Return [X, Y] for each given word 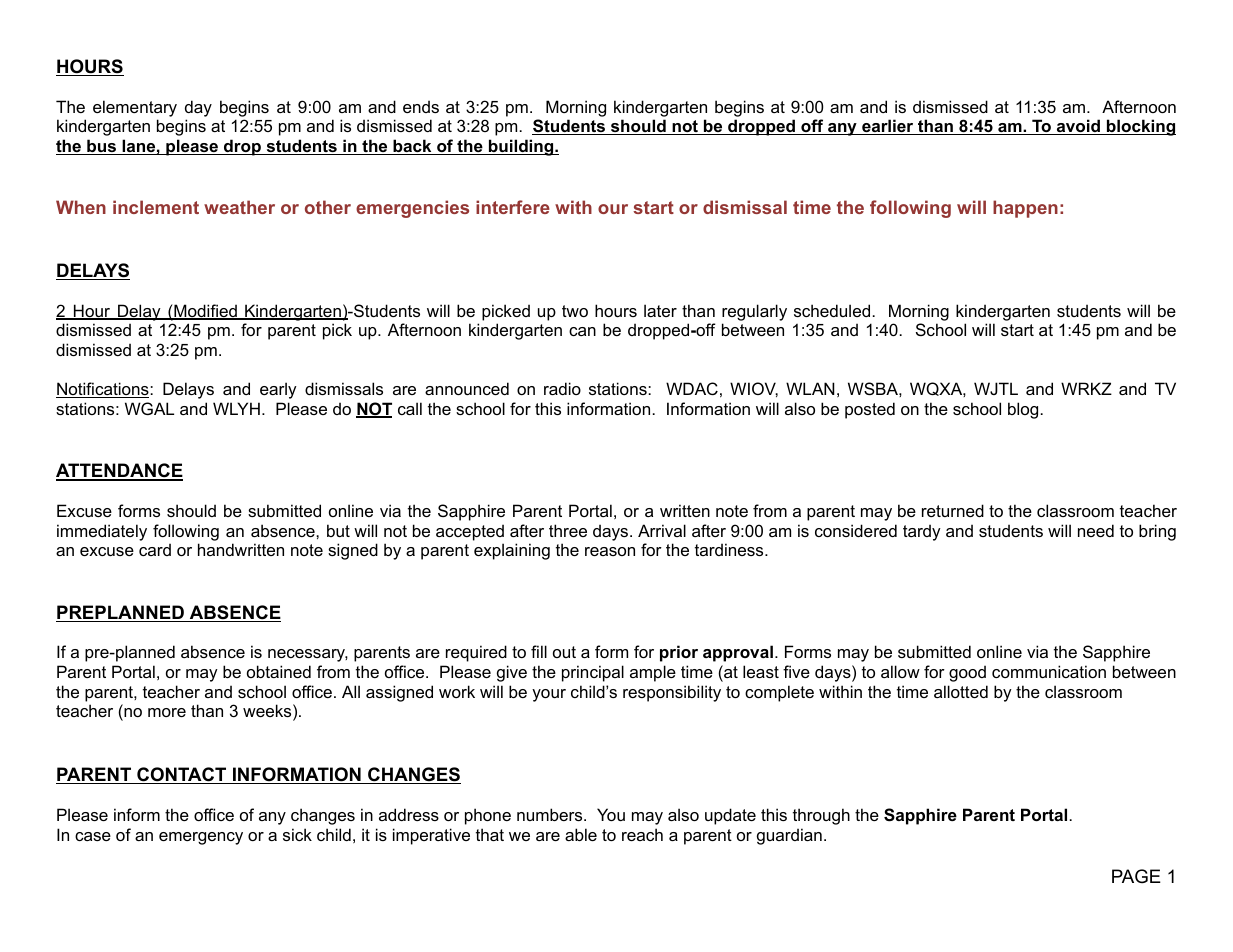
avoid [1079, 127]
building [521, 147]
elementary [135, 108]
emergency [201, 838]
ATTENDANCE [119, 471]
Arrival [662, 530]
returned [953, 510]
